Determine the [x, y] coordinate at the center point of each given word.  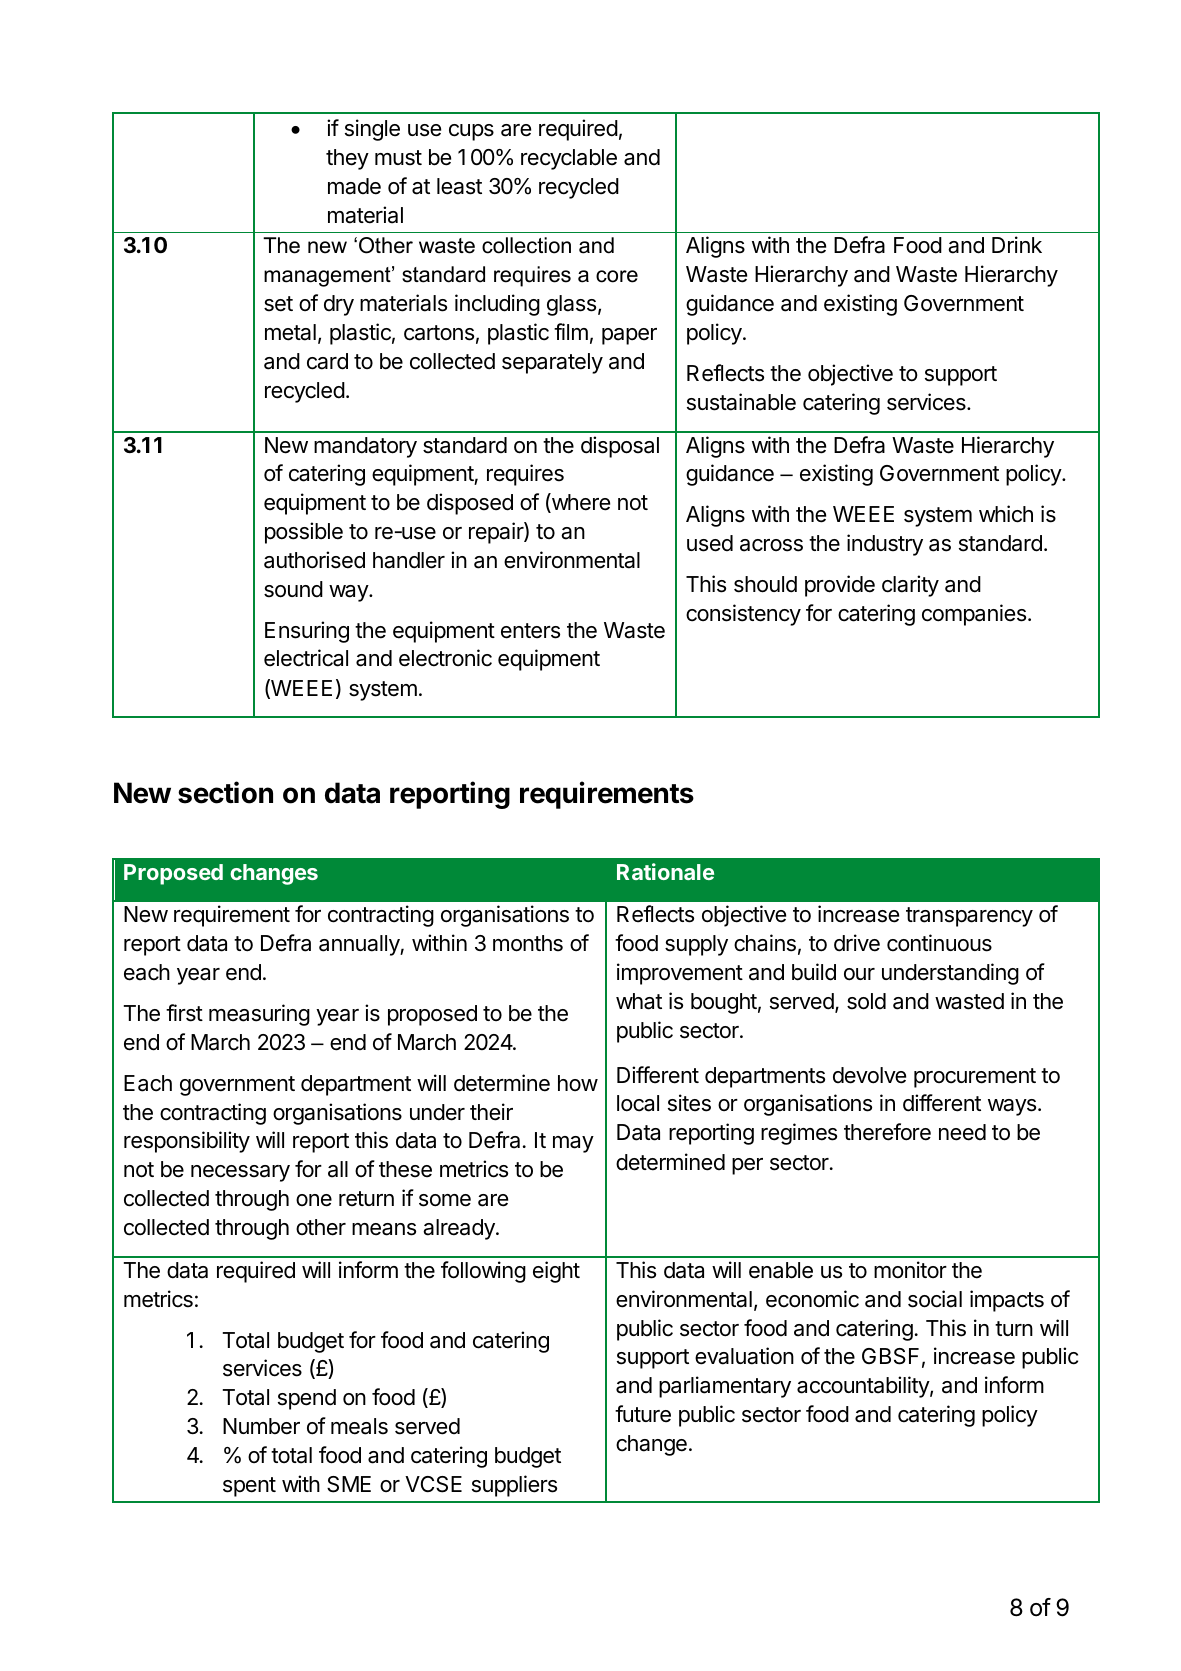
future [643, 1414]
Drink [1017, 244]
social [935, 1299]
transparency [969, 917]
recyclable [569, 159]
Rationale [665, 871]
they [347, 159]
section [225, 792]
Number [261, 1426]
